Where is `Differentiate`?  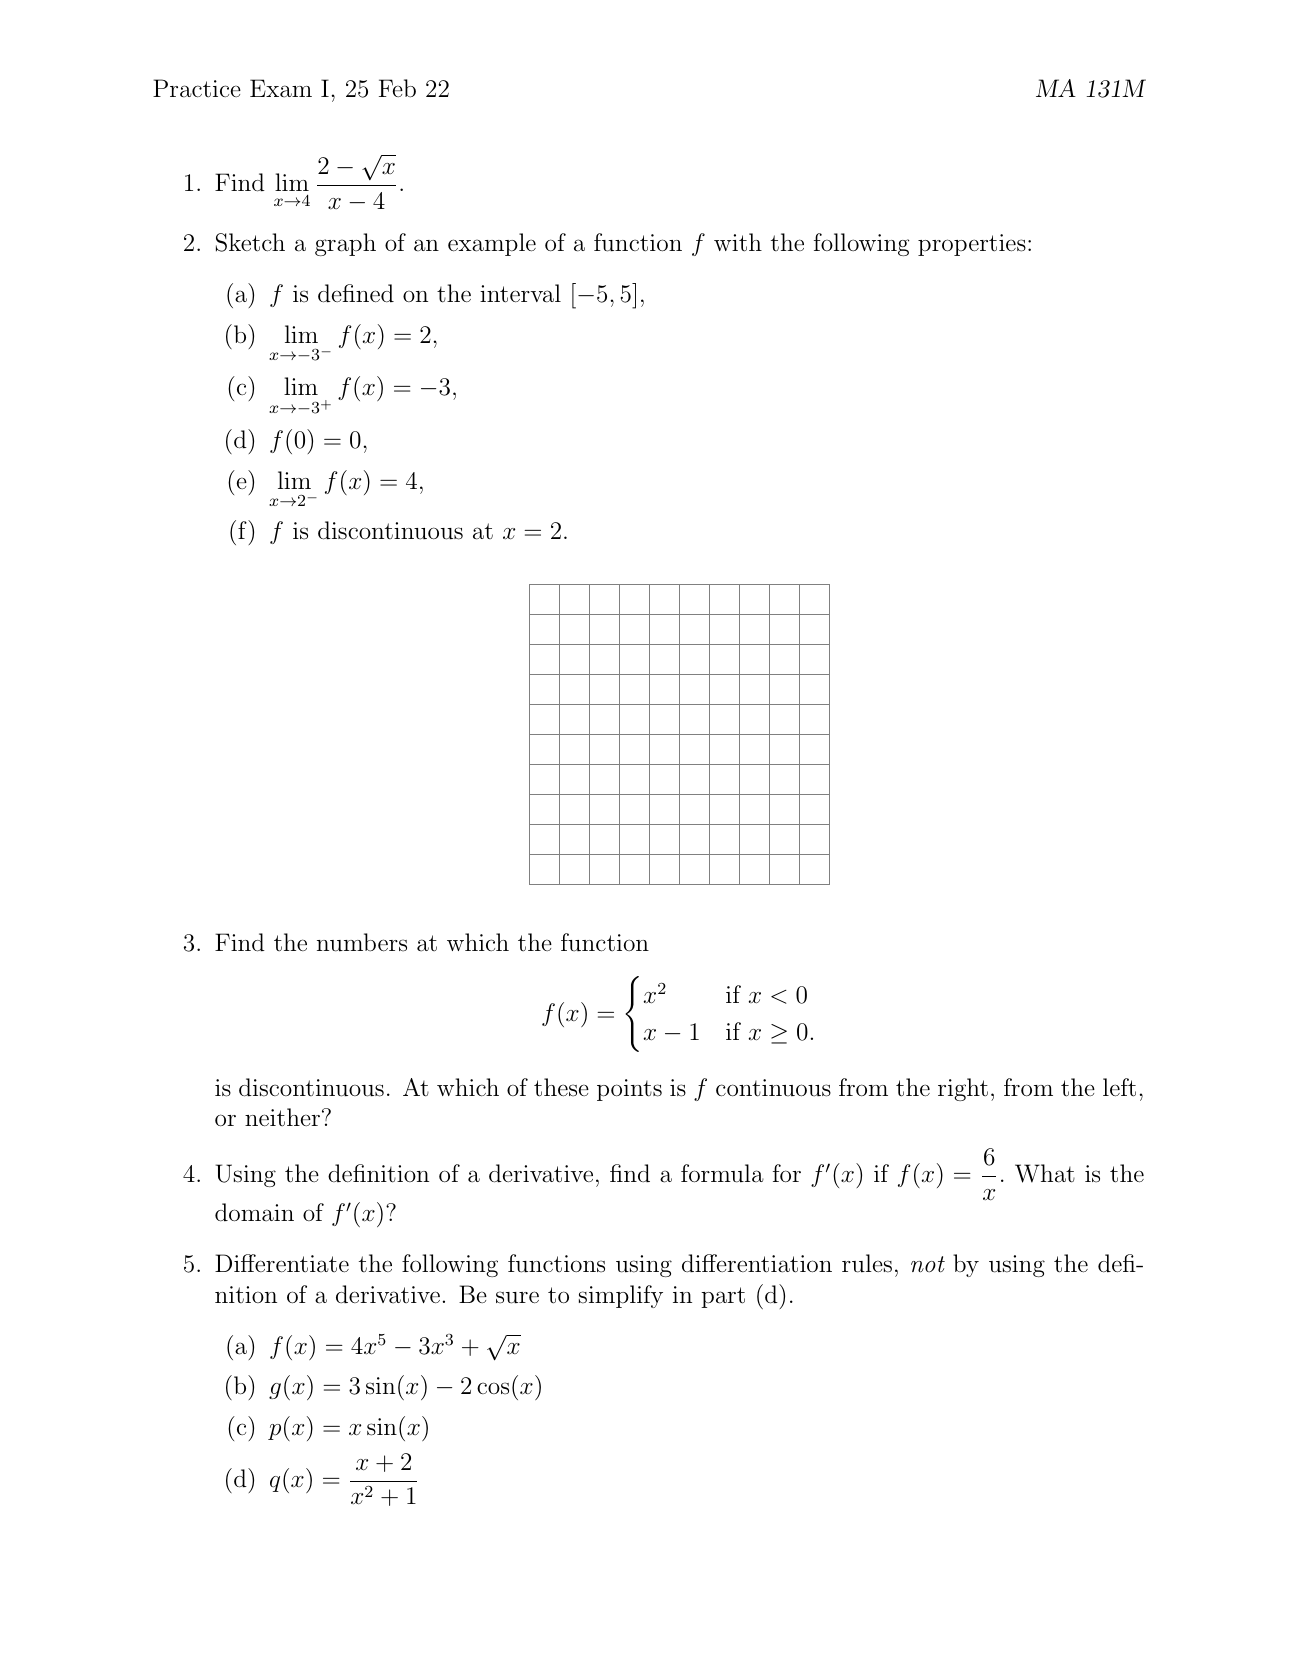 Differentiate is located at coordinates (282, 1263).
